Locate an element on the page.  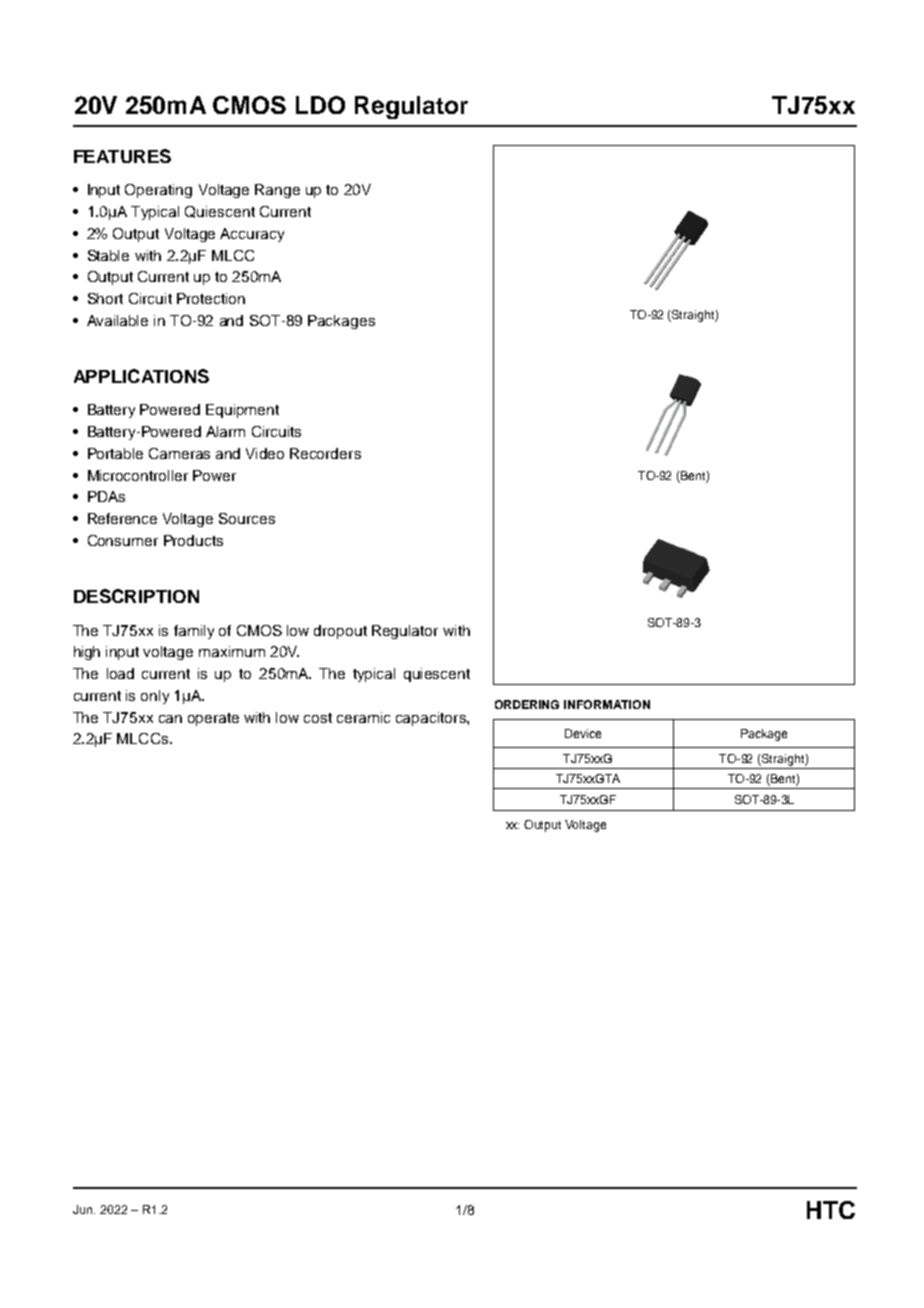
INFORMATION is located at coordinates (607, 704).
